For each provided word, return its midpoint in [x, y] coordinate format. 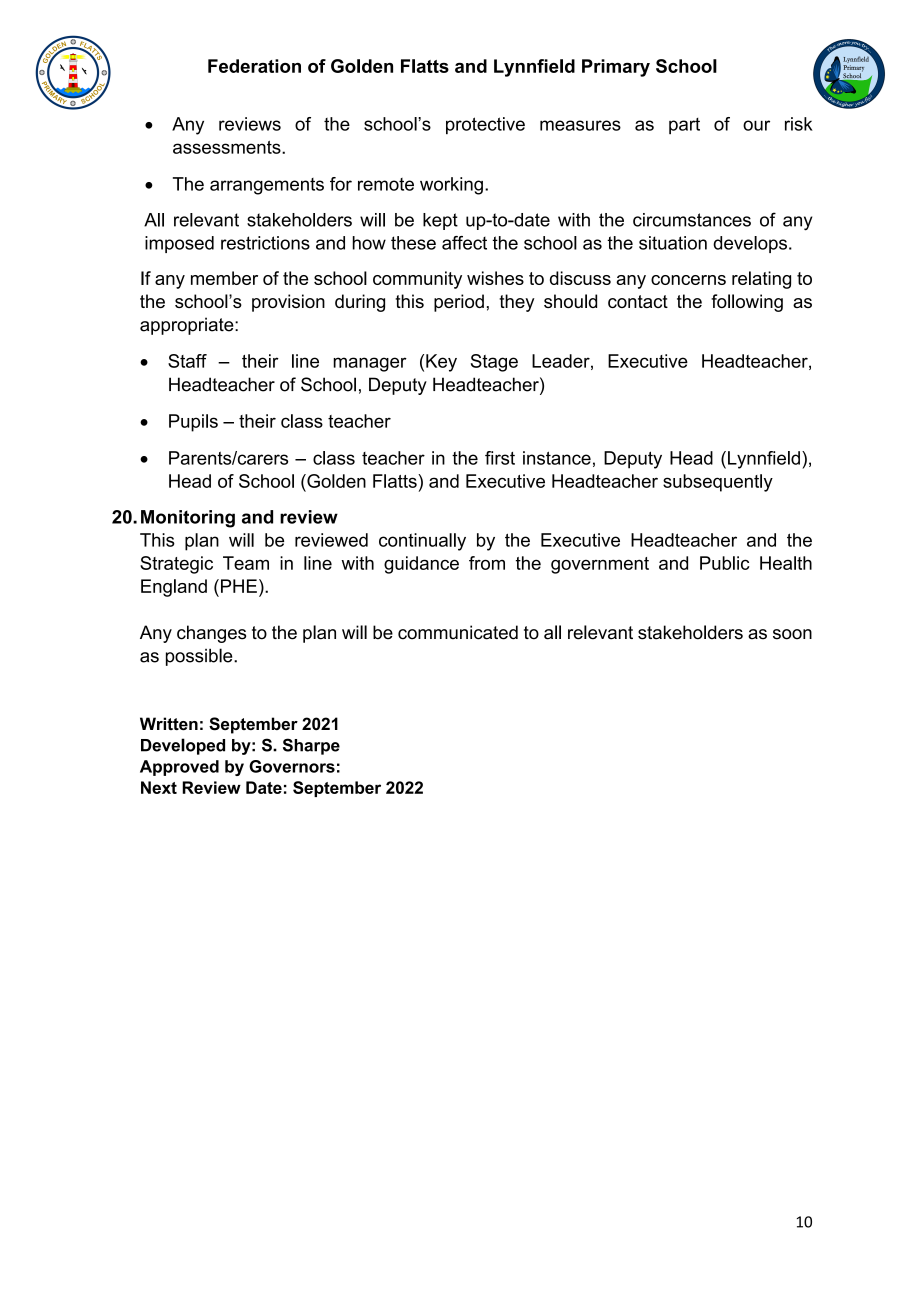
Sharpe [311, 746]
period [459, 303]
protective [485, 126]
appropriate [188, 326]
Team [246, 563]
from [487, 563]
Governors [292, 766]
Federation [254, 66]
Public [725, 563]
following [747, 303]
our [756, 125]
